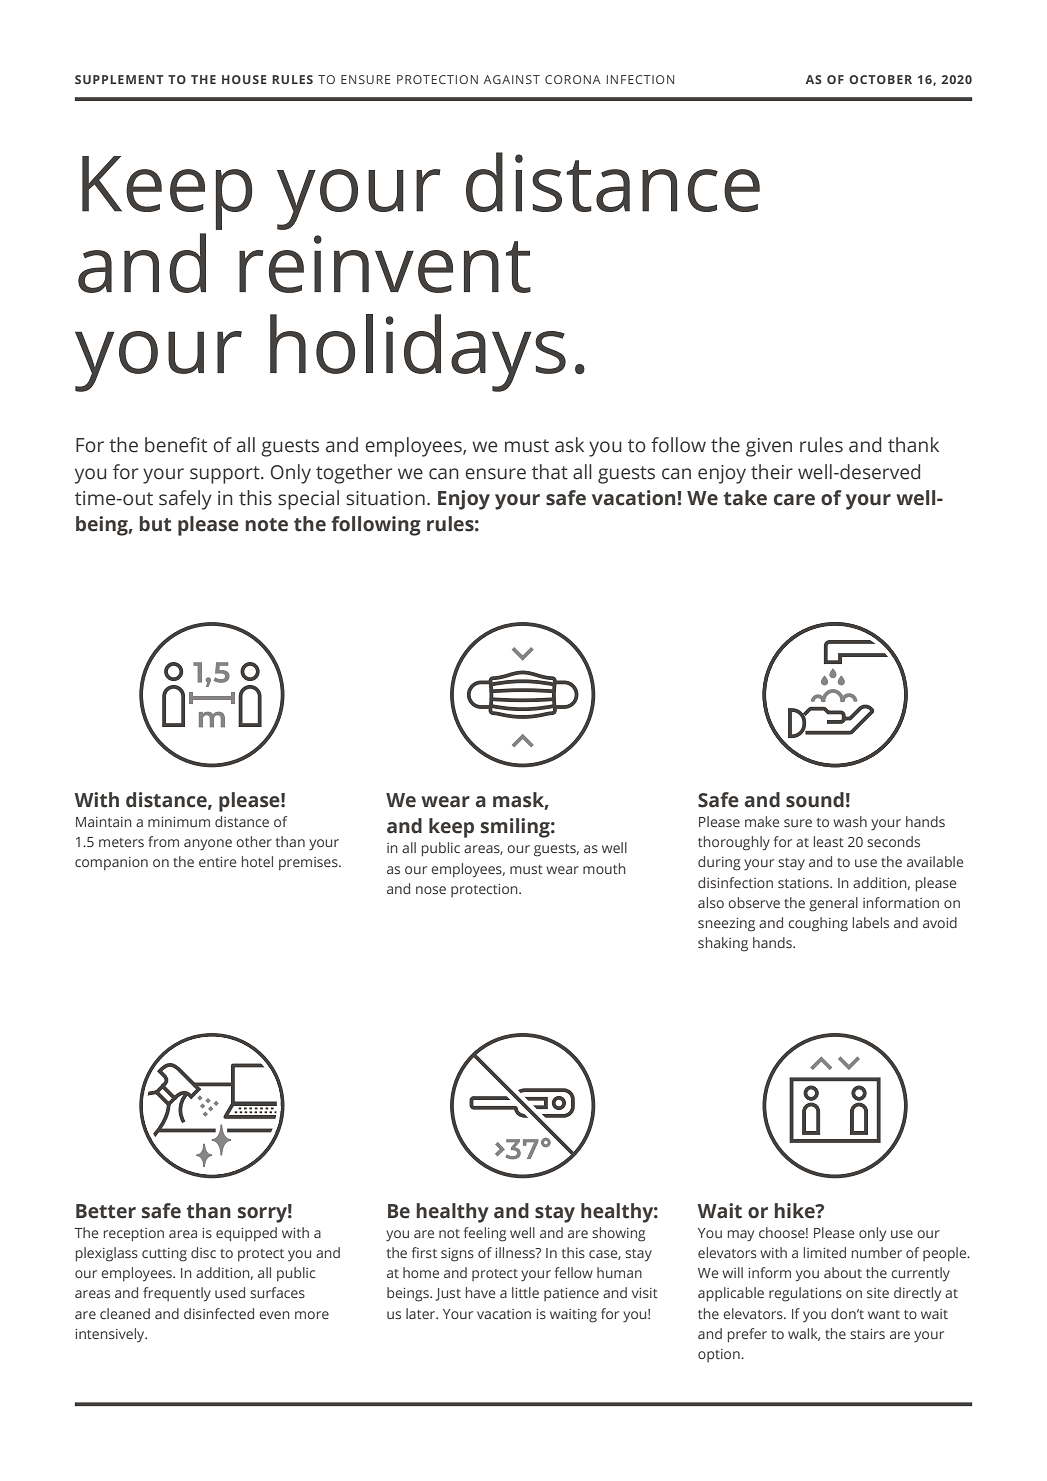  Describe the element at coordinates (769, 447) in the page. I see `given` at that location.
